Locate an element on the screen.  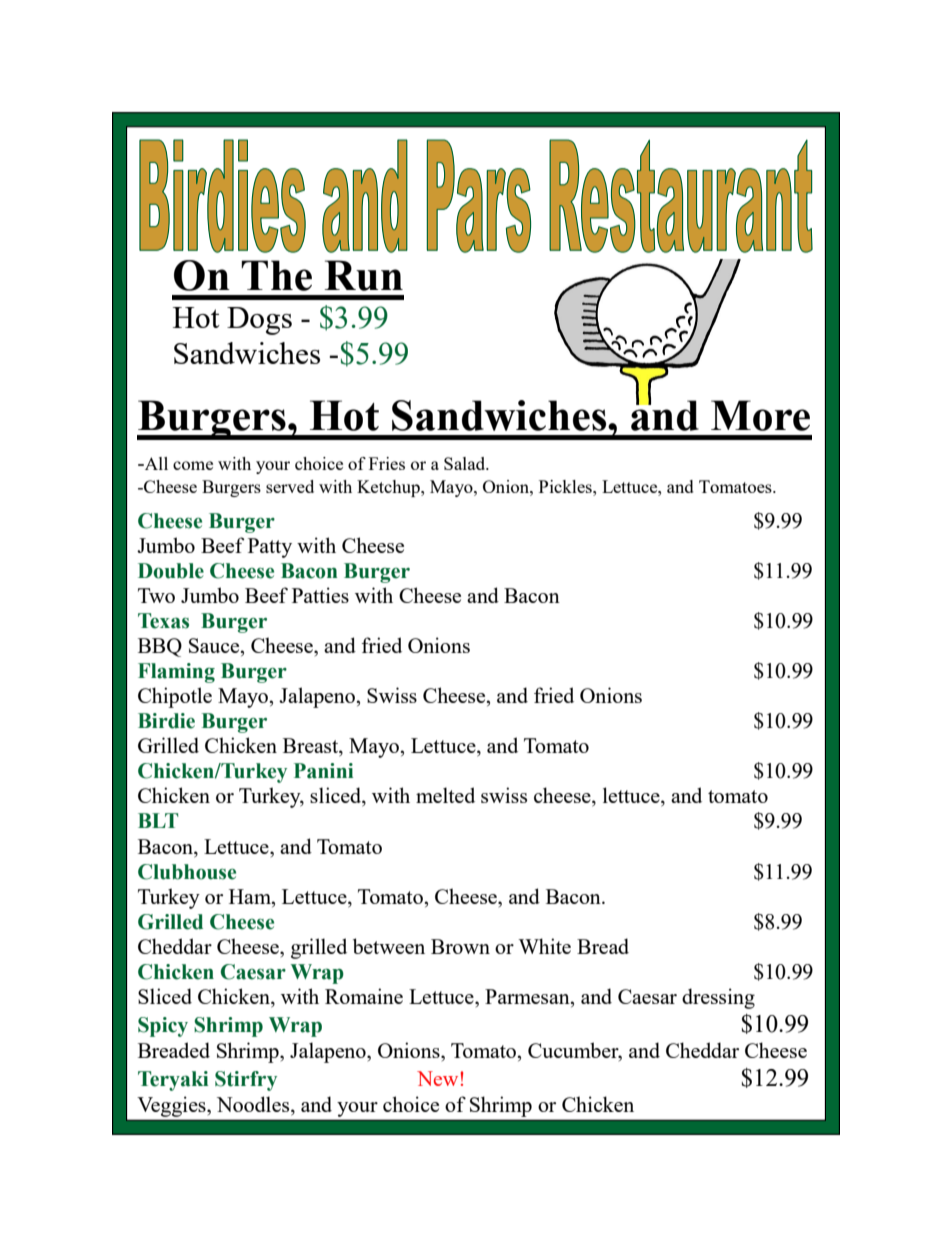
Clubhouse is located at coordinates (187, 872).
